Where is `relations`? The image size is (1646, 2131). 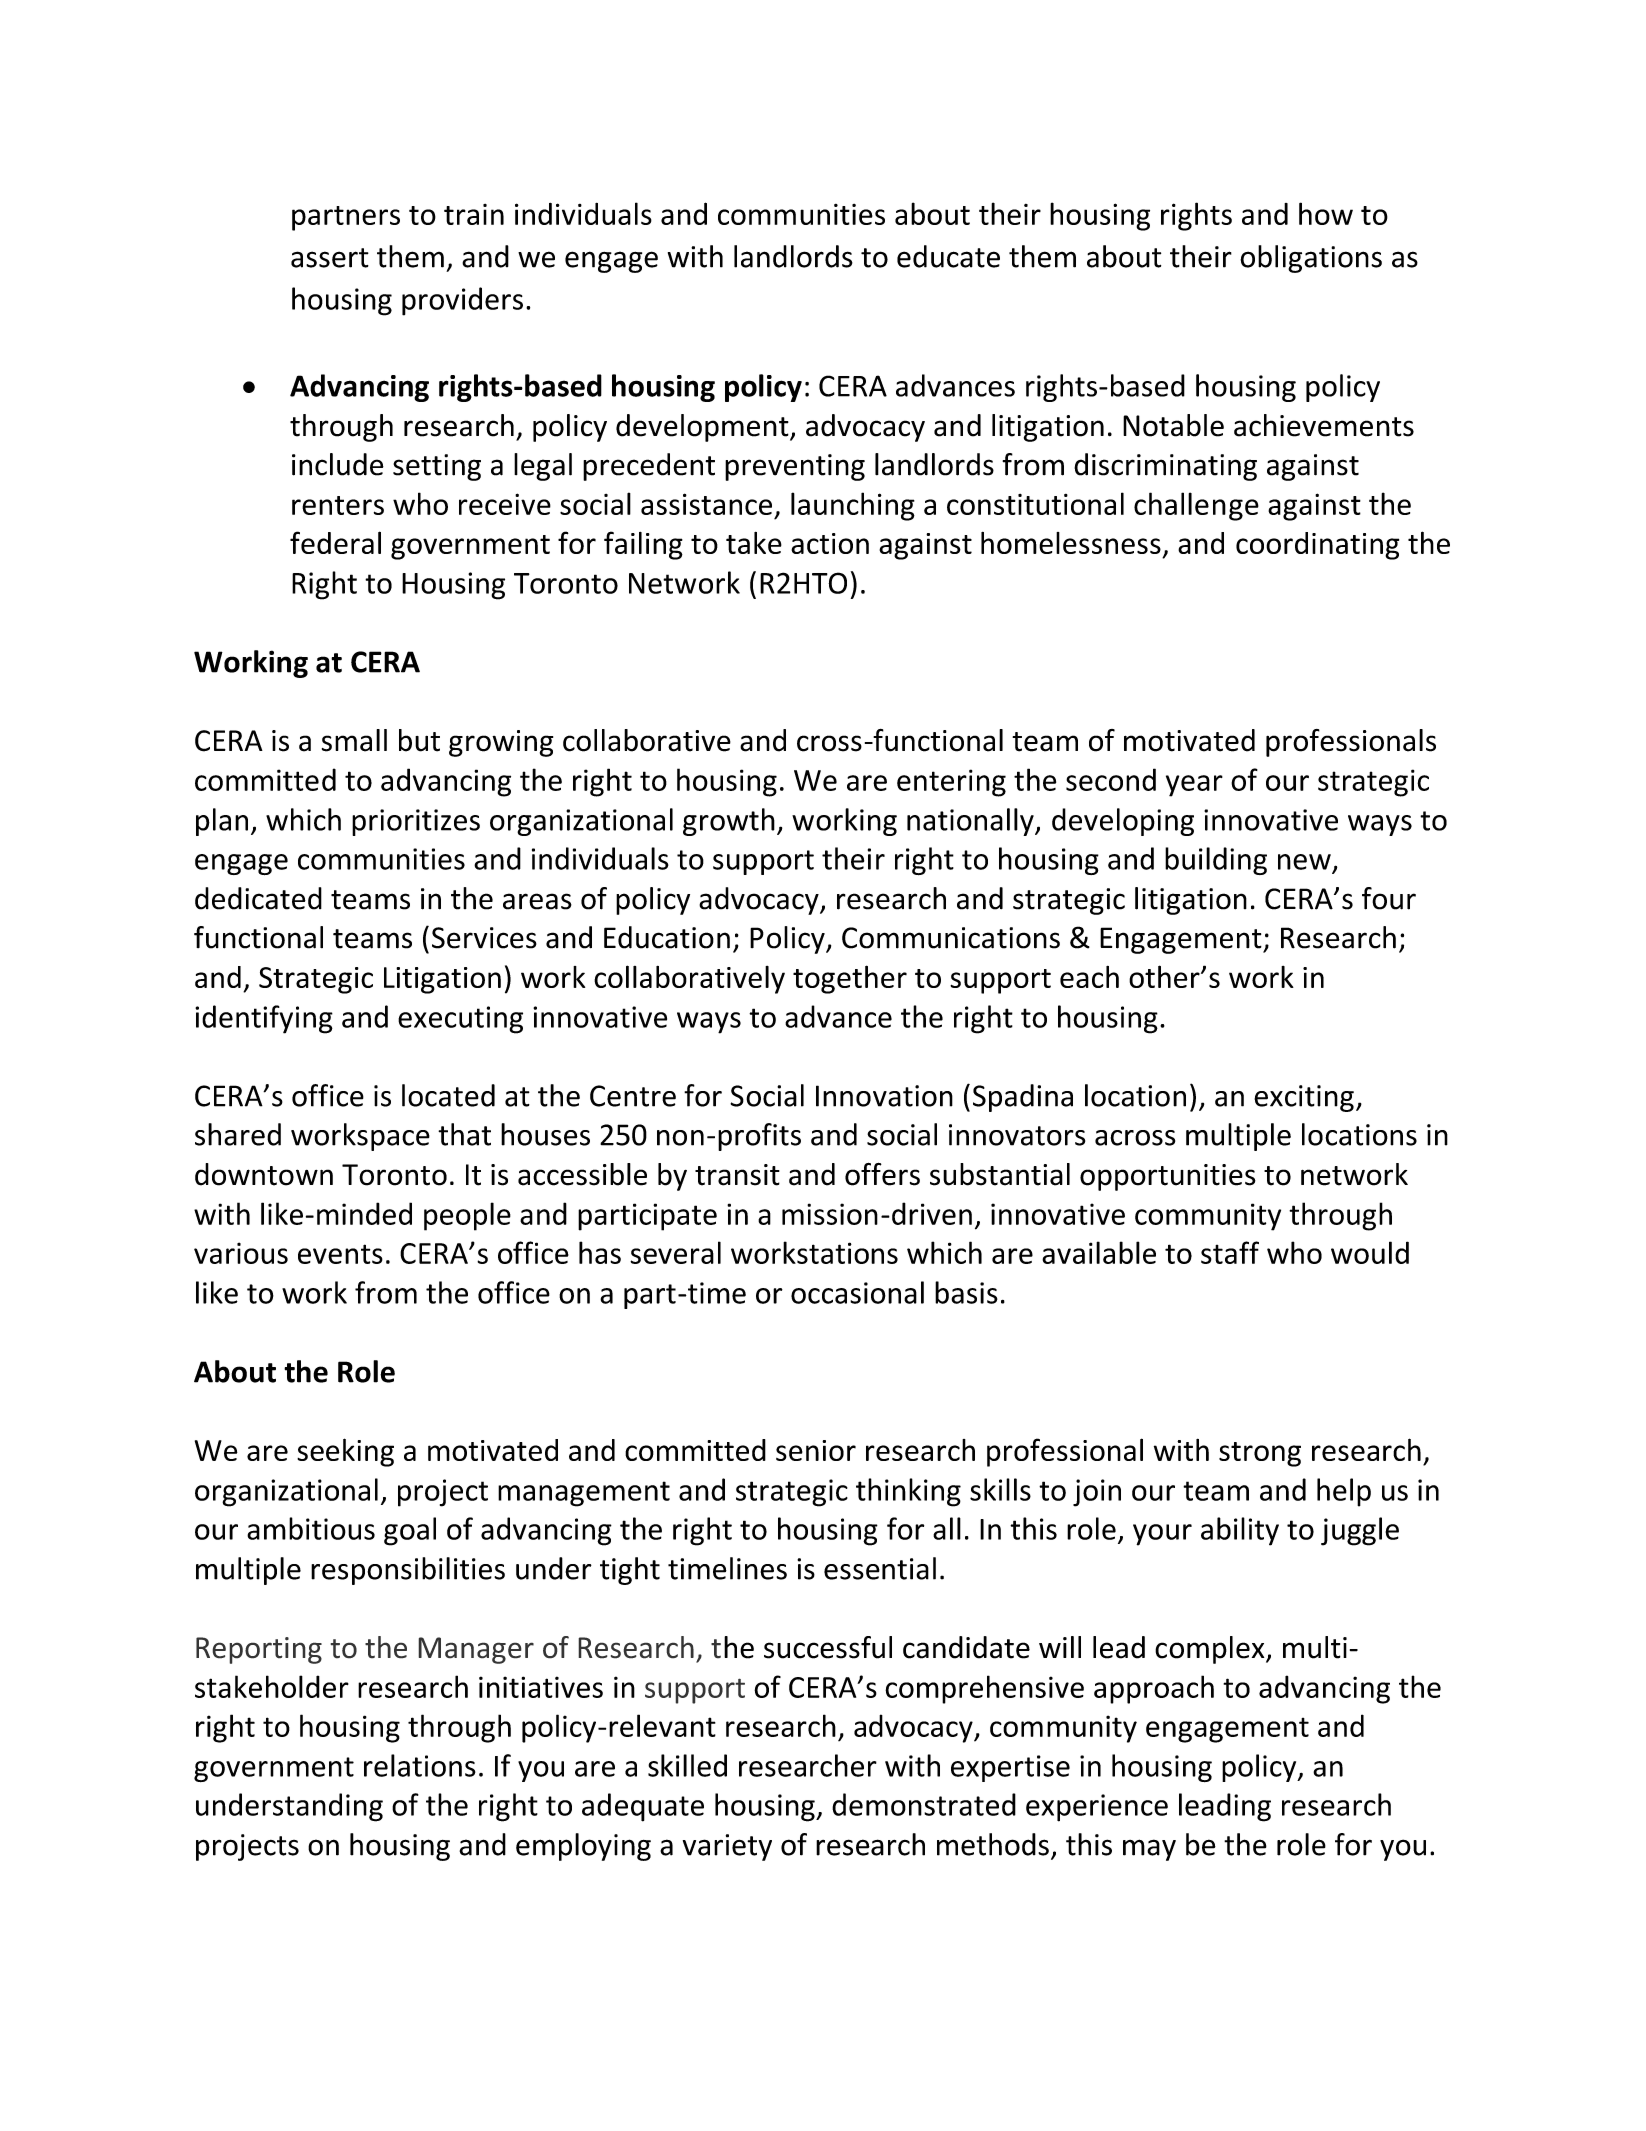 relations is located at coordinates (420, 1765).
